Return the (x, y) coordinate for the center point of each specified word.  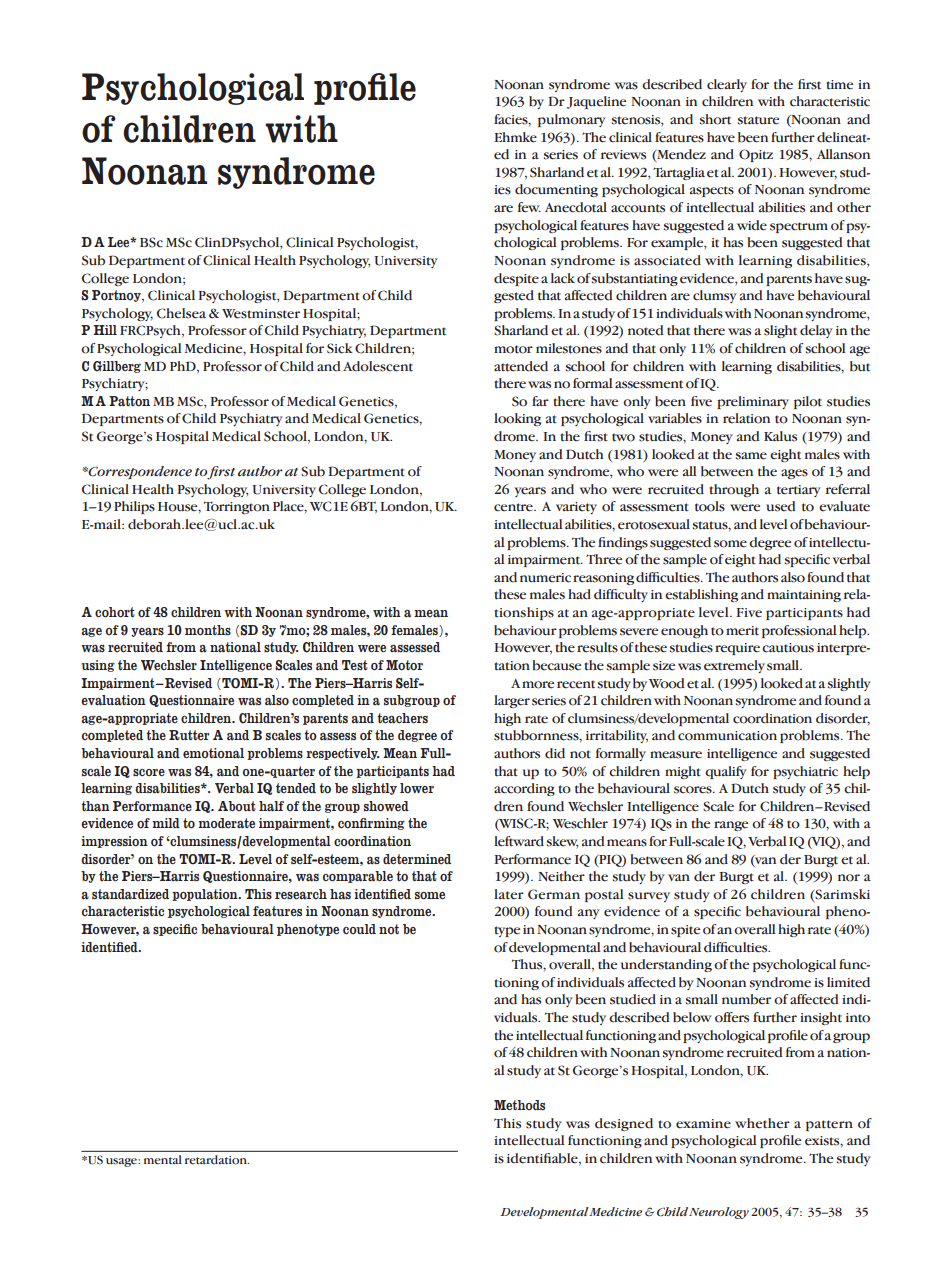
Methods (519, 1105)
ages (794, 474)
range (731, 826)
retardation (217, 1160)
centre (514, 507)
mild (166, 823)
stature (758, 120)
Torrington (237, 507)
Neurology (719, 1213)
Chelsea (181, 313)
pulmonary (572, 120)
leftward (519, 841)
